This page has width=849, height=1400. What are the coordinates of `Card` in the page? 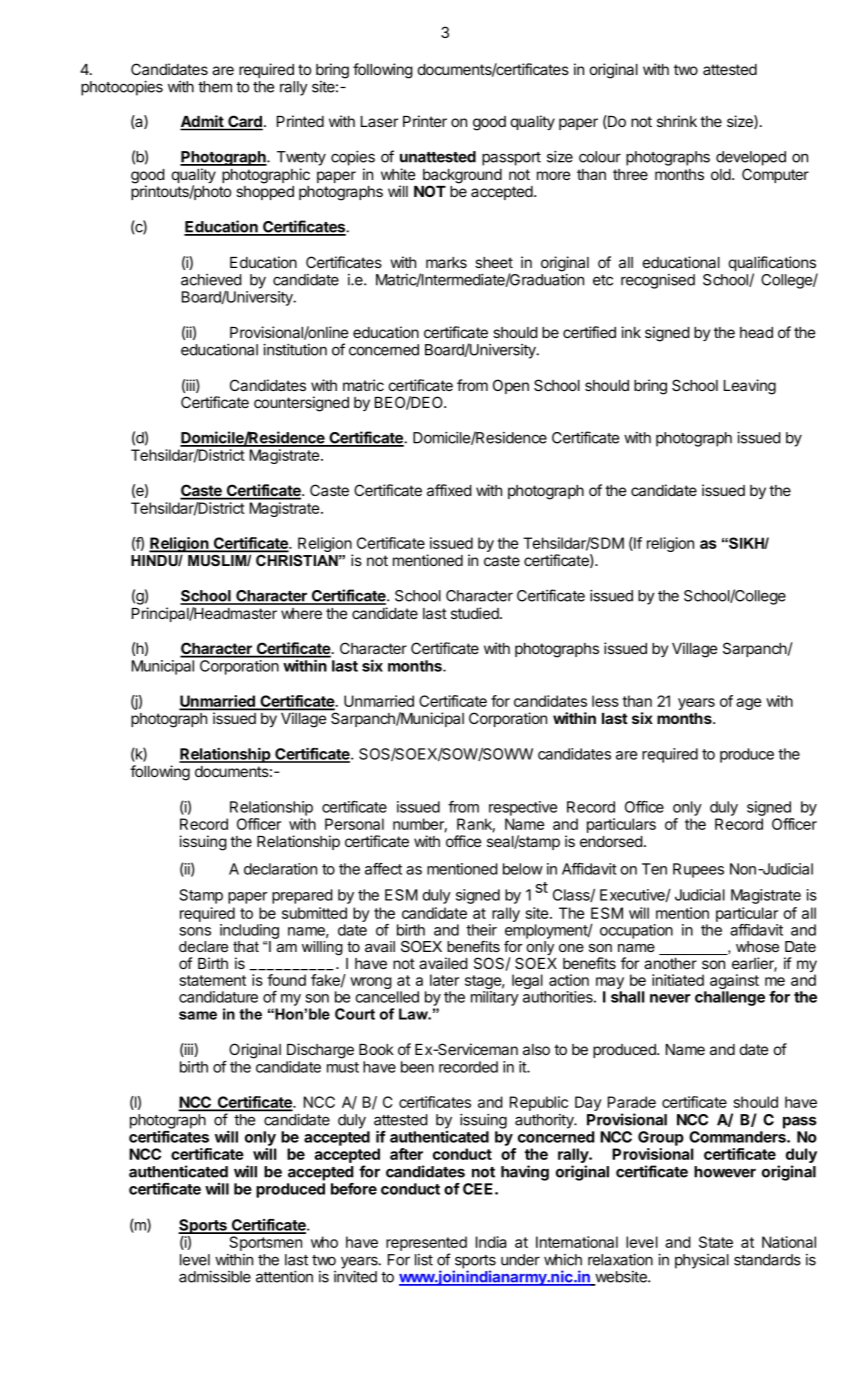 It's located at (244, 122).
